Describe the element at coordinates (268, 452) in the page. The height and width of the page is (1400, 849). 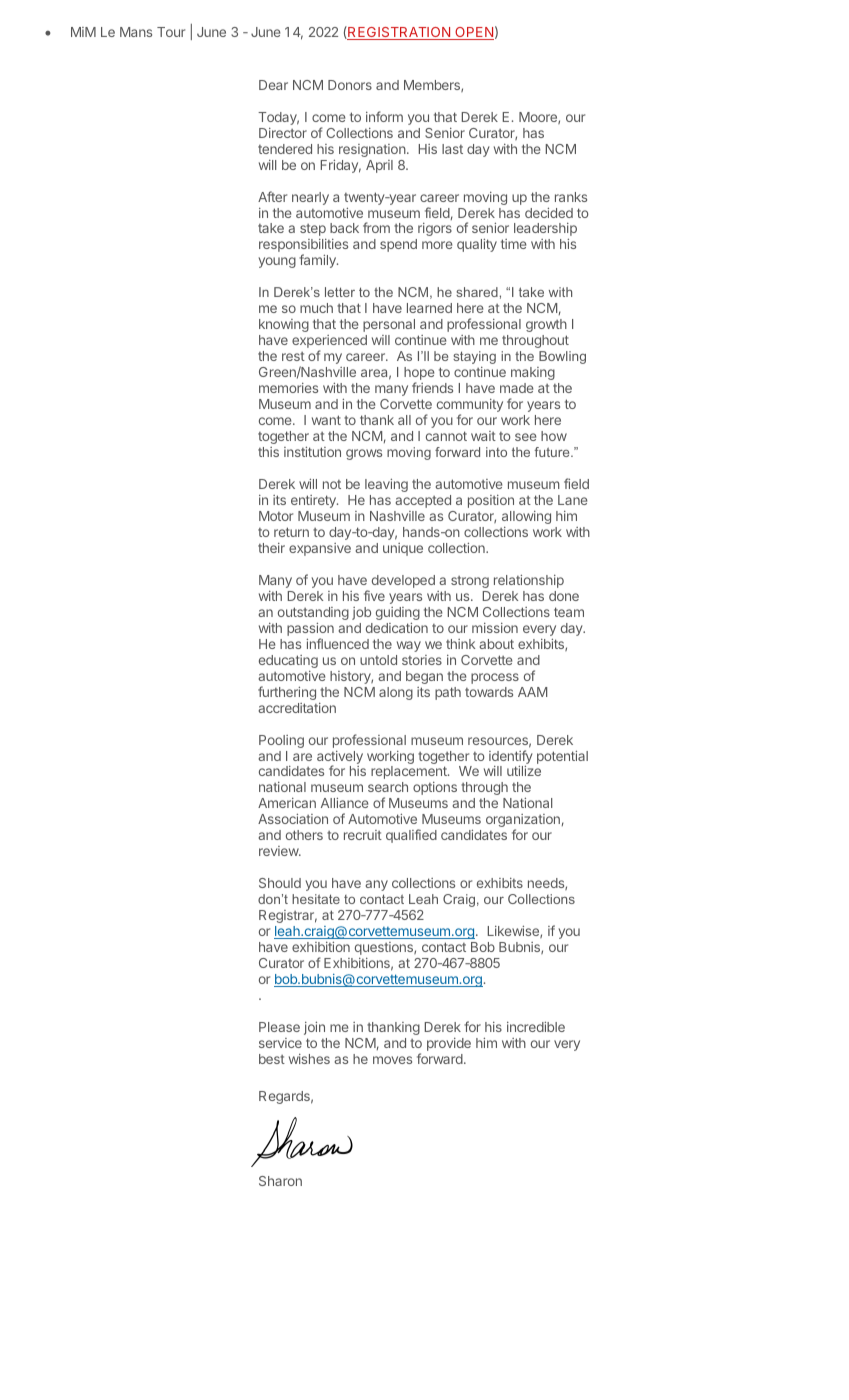
I see `this` at that location.
